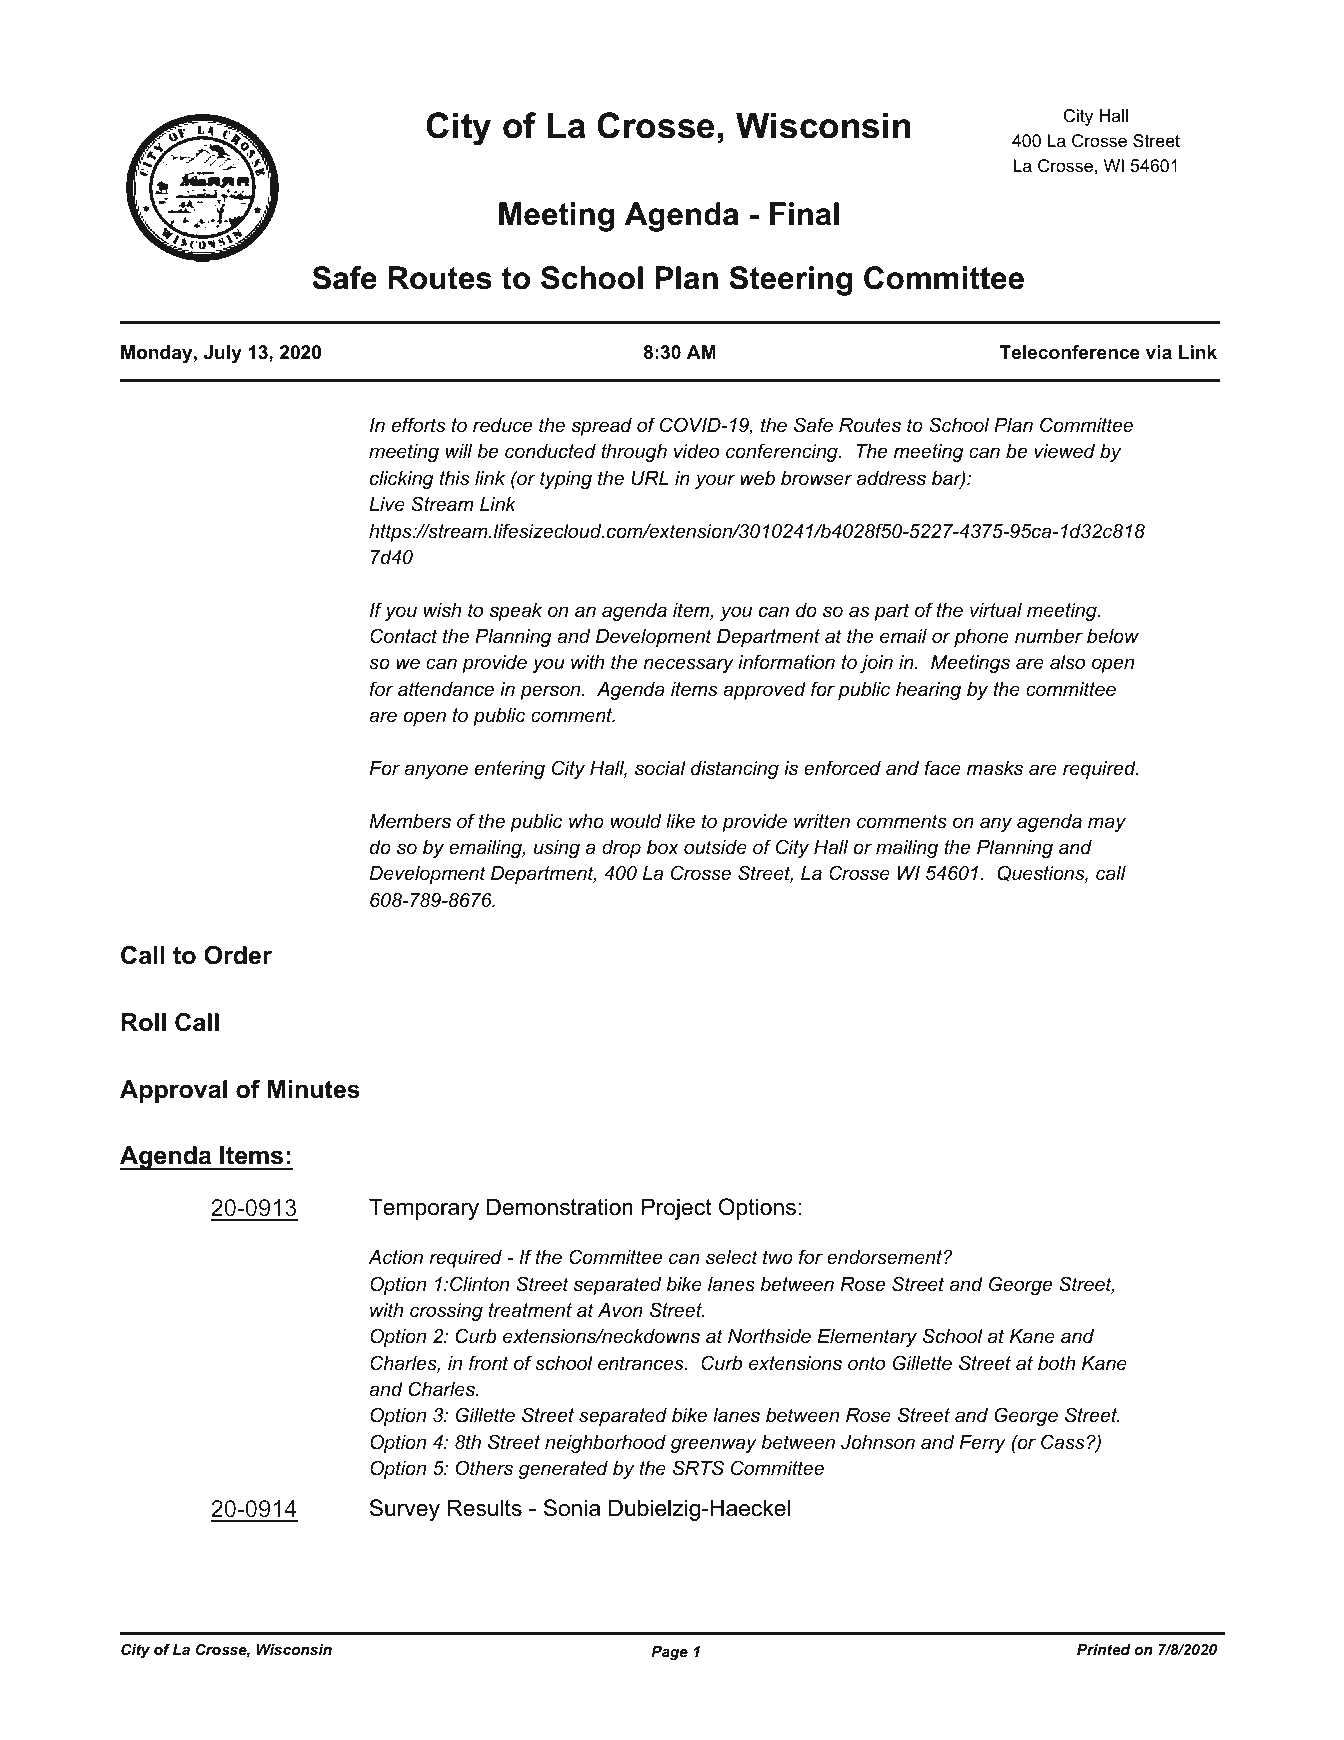 This screenshot has height=1740, width=1344. What do you see at coordinates (1107, 824) in the screenshot?
I see `may` at bounding box center [1107, 824].
